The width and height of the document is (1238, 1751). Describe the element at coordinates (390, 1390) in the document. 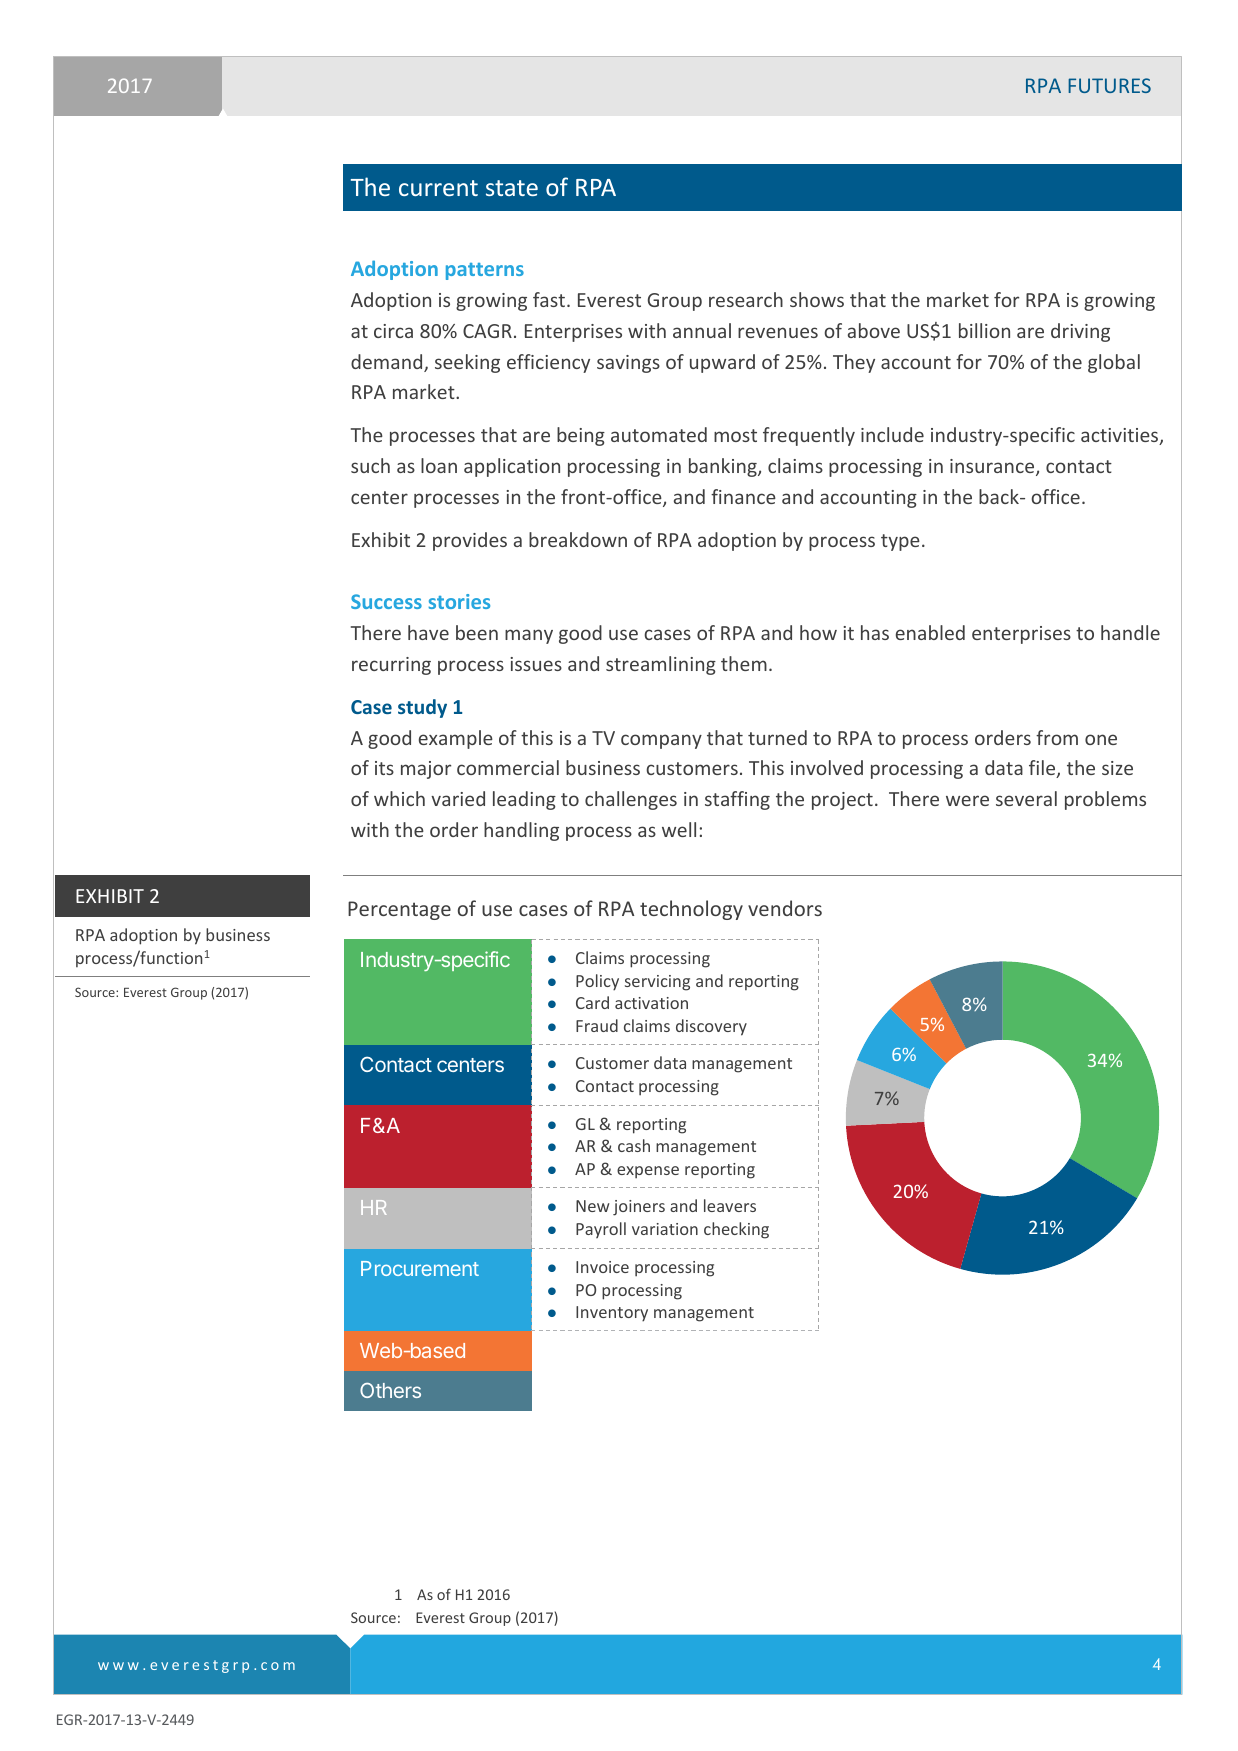

I see `Others` at that location.
